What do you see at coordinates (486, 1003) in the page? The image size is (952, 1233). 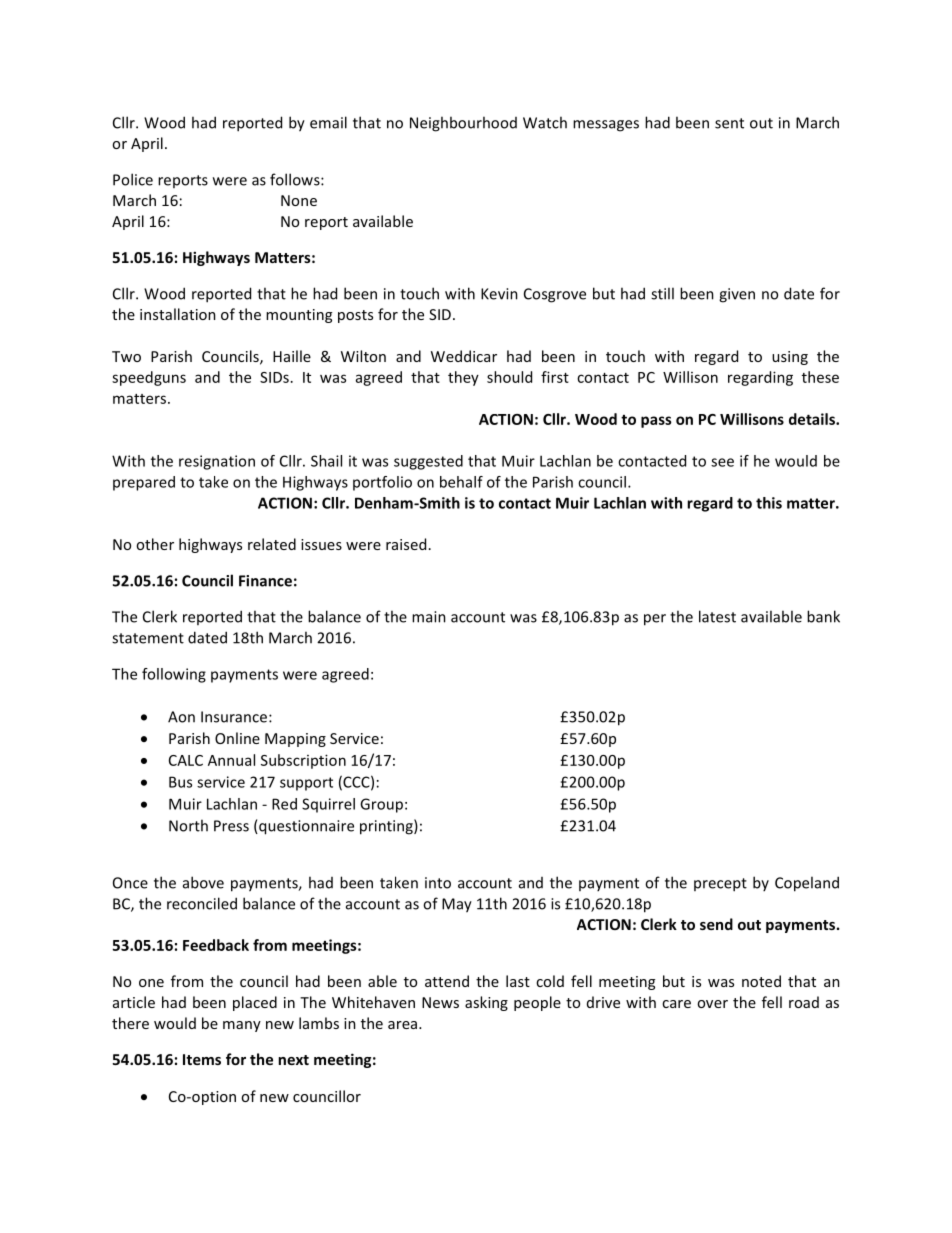 I see `asking` at bounding box center [486, 1003].
